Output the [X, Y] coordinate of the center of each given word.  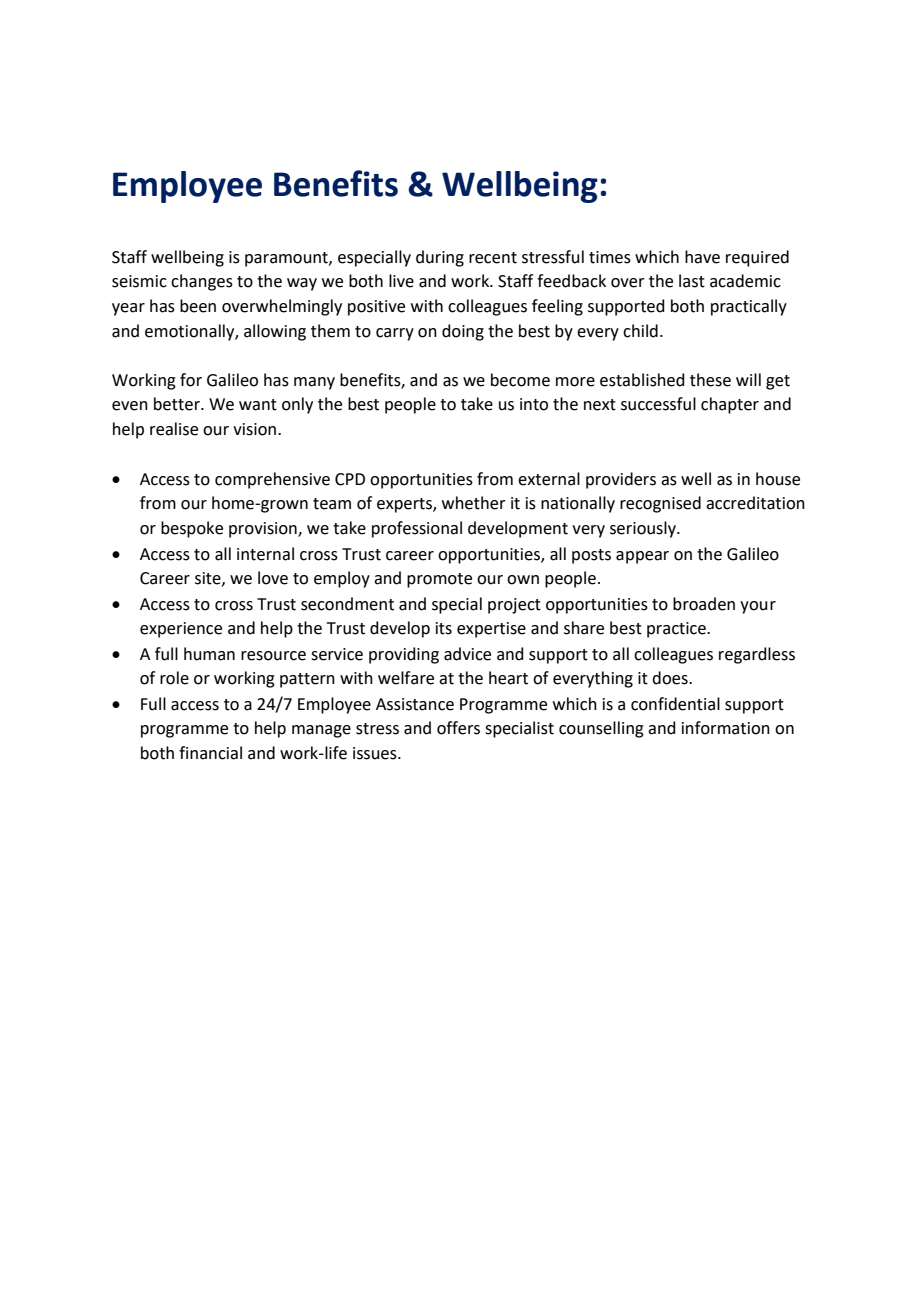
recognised [660, 504]
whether [474, 503]
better [178, 404]
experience [181, 630]
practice [677, 630]
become [520, 380]
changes [202, 282]
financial [210, 753]
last [692, 281]
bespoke [192, 529]
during [440, 258]
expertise [491, 630]
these [710, 380]
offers [458, 728]
